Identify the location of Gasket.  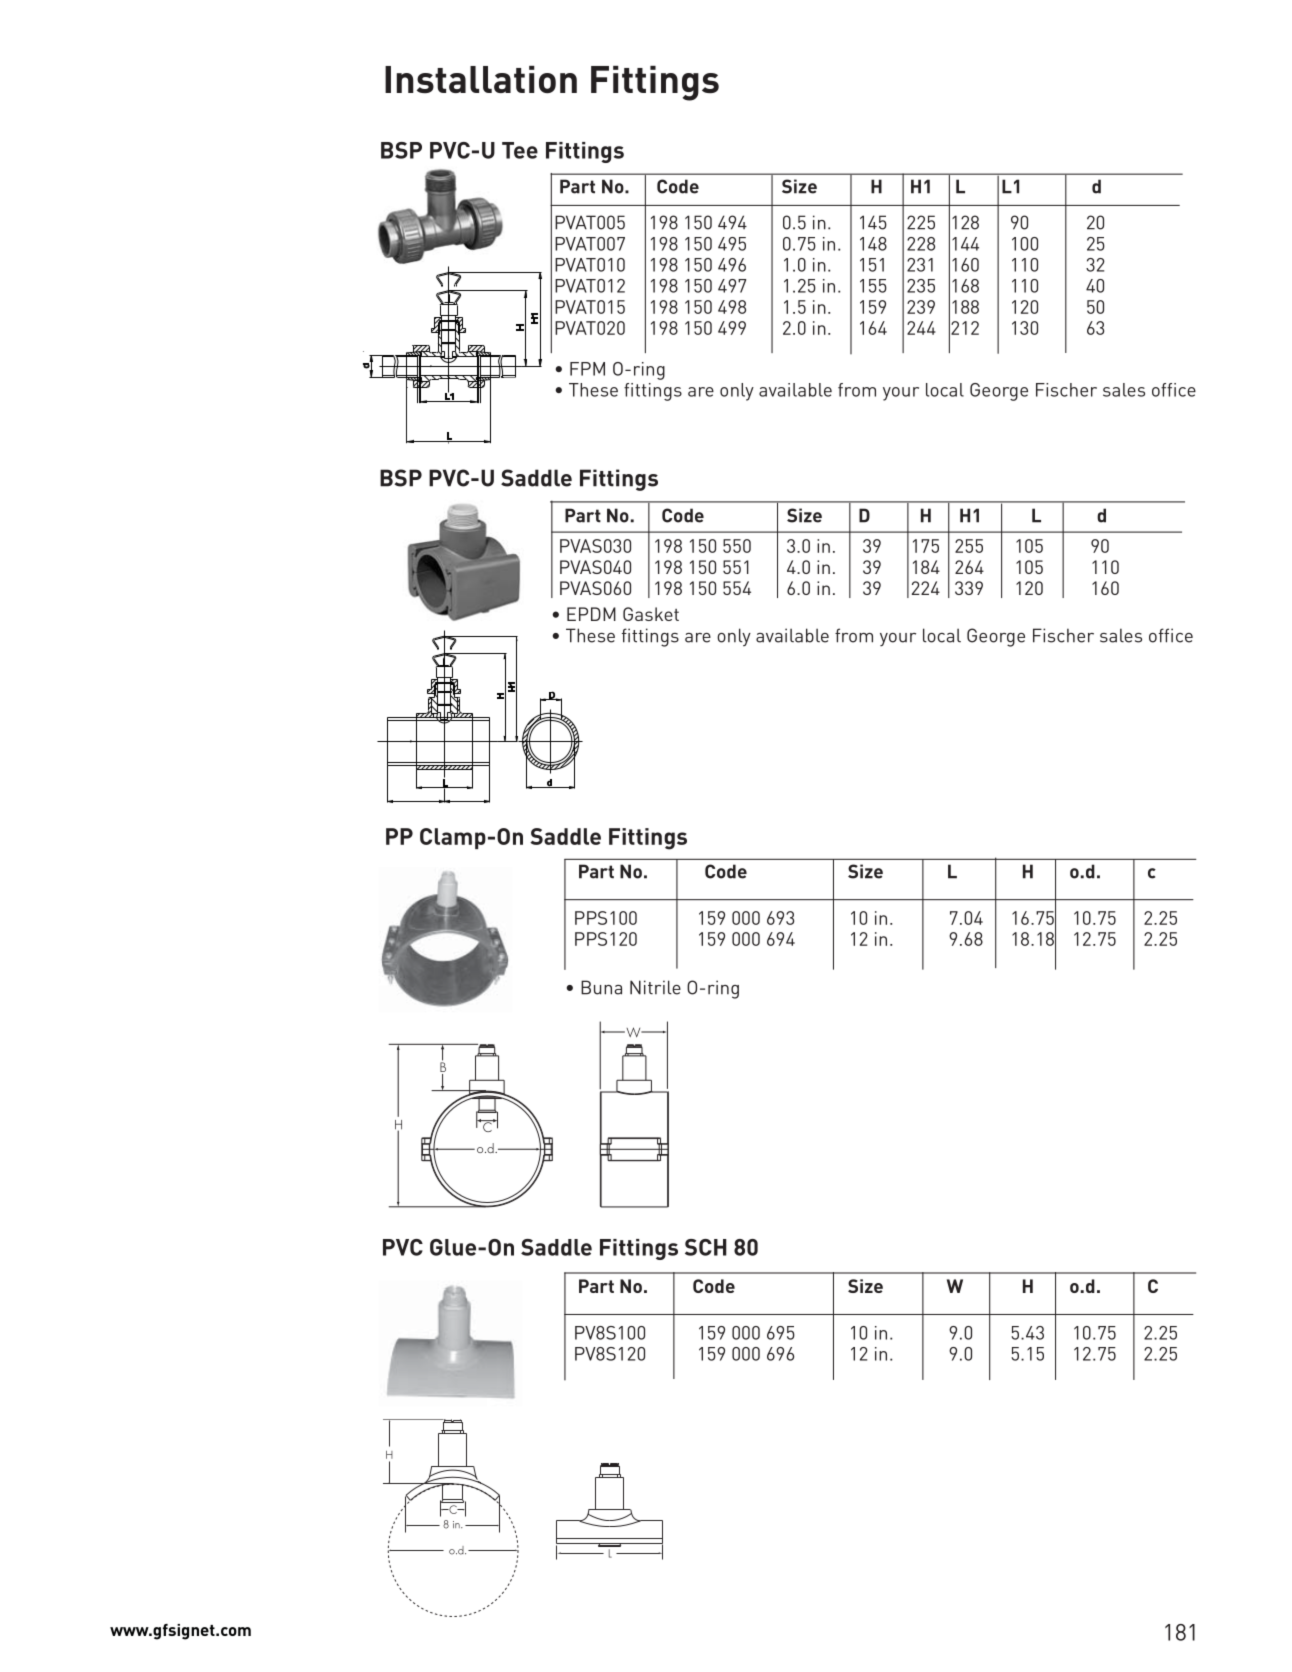
(651, 614).
